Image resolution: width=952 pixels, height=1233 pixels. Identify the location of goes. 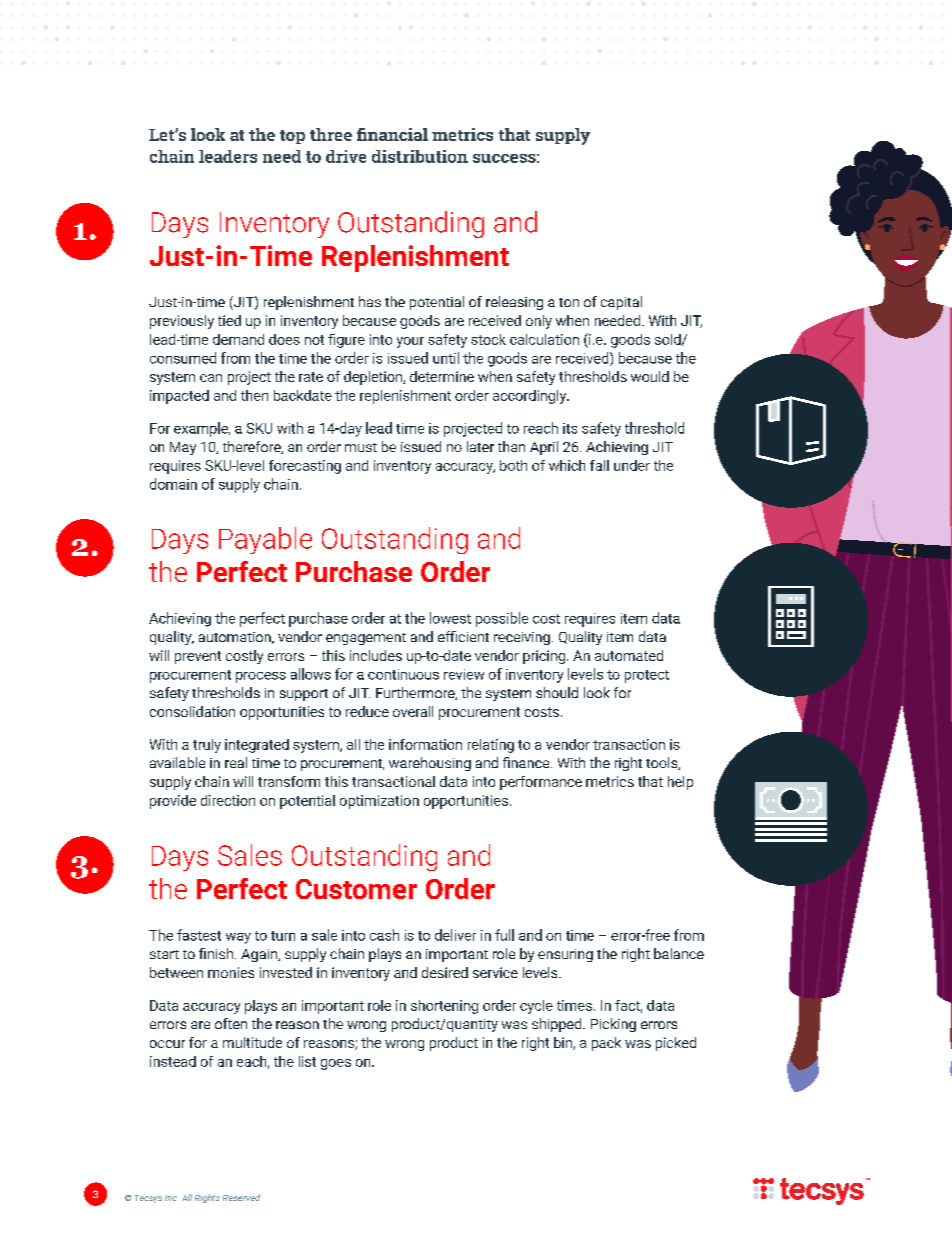
(336, 1064).
